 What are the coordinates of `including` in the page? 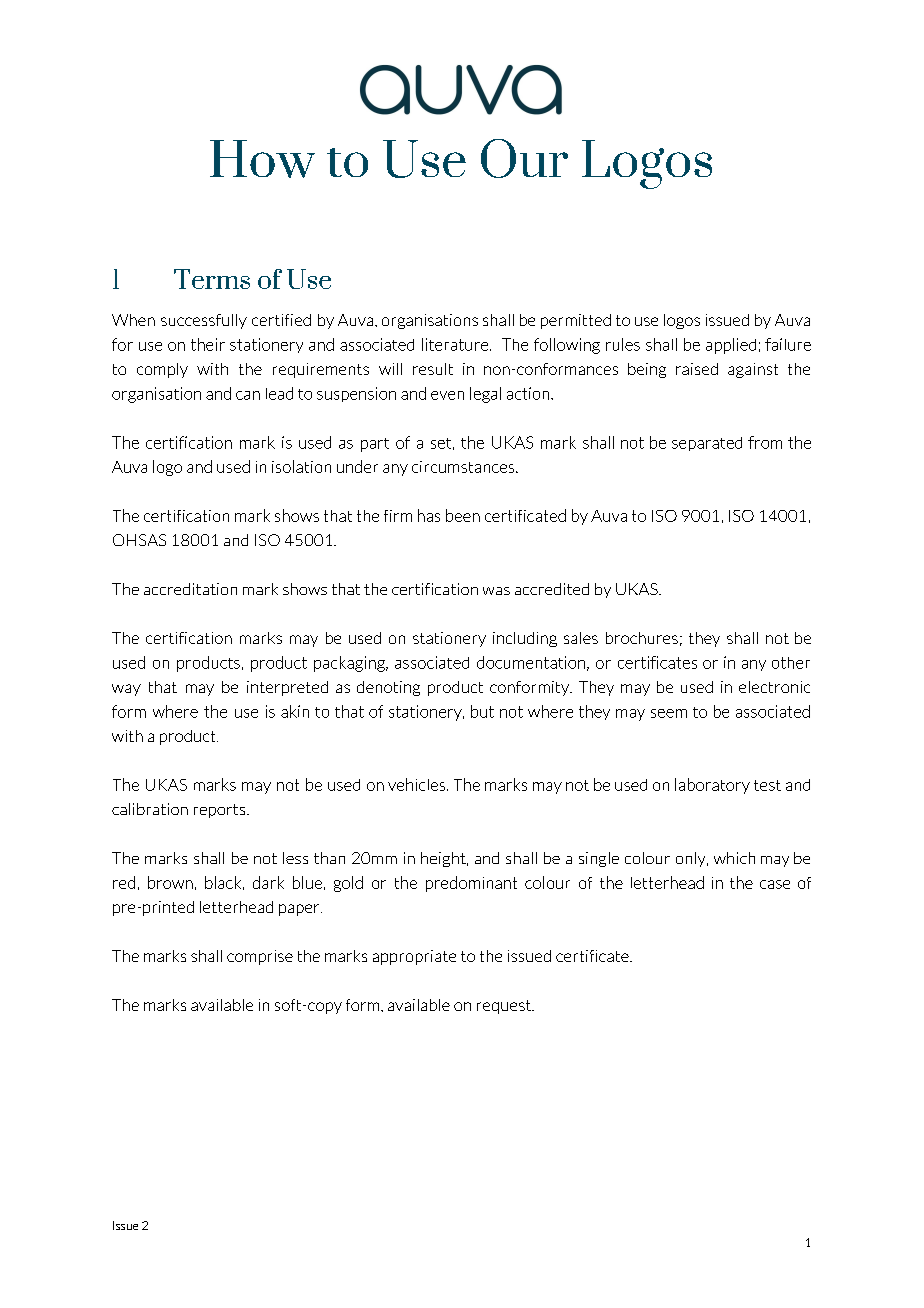 It's located at (525, 639).
